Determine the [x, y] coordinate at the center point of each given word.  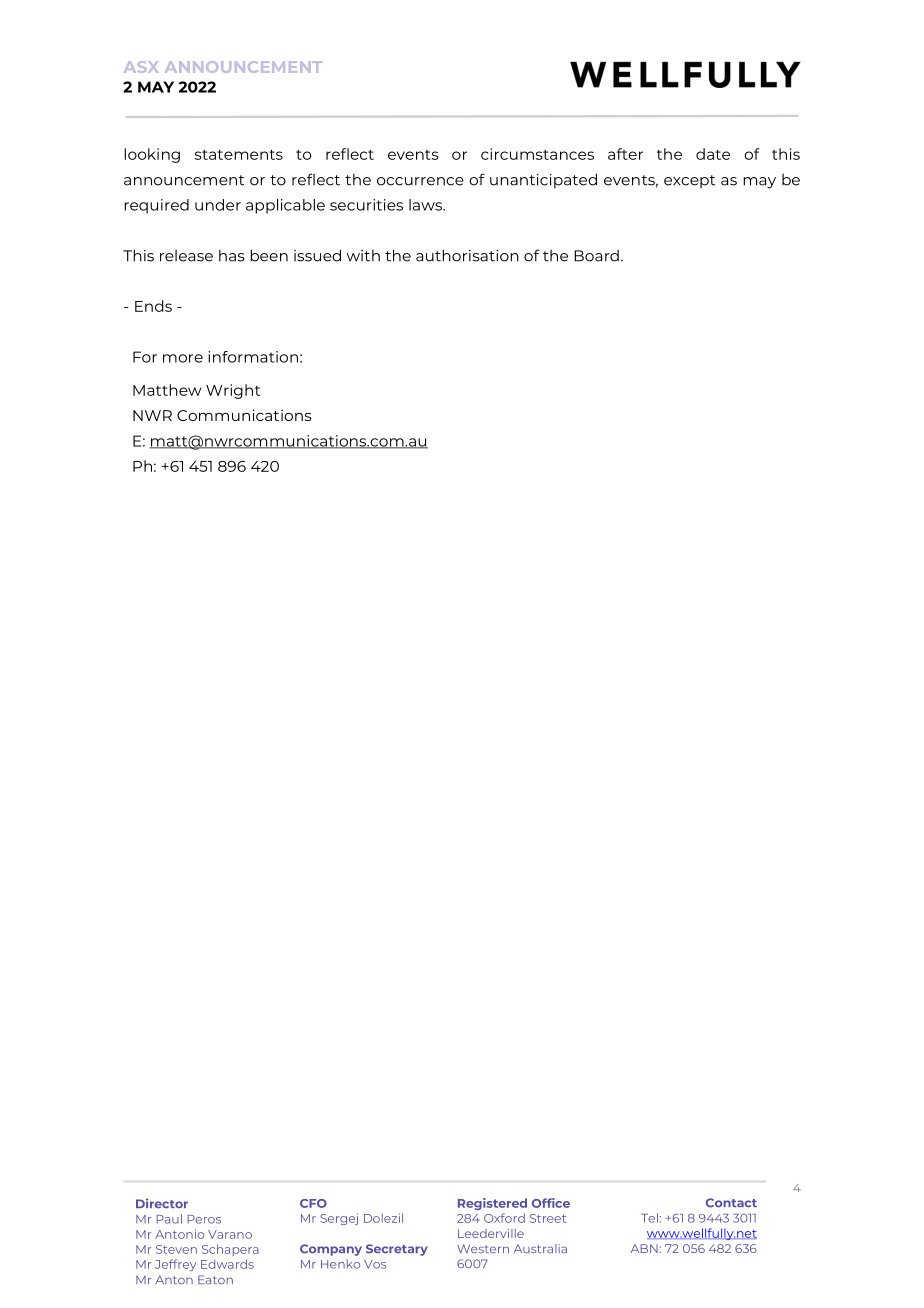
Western [483, 1248]
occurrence [420, 181]
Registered [492, 1204]
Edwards [227, 1264]
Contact [731, 1203]
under [218, 205]
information [253, 357]
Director [162, 1203]
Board [596, 256]
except [689, 181]
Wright [233, 391]
